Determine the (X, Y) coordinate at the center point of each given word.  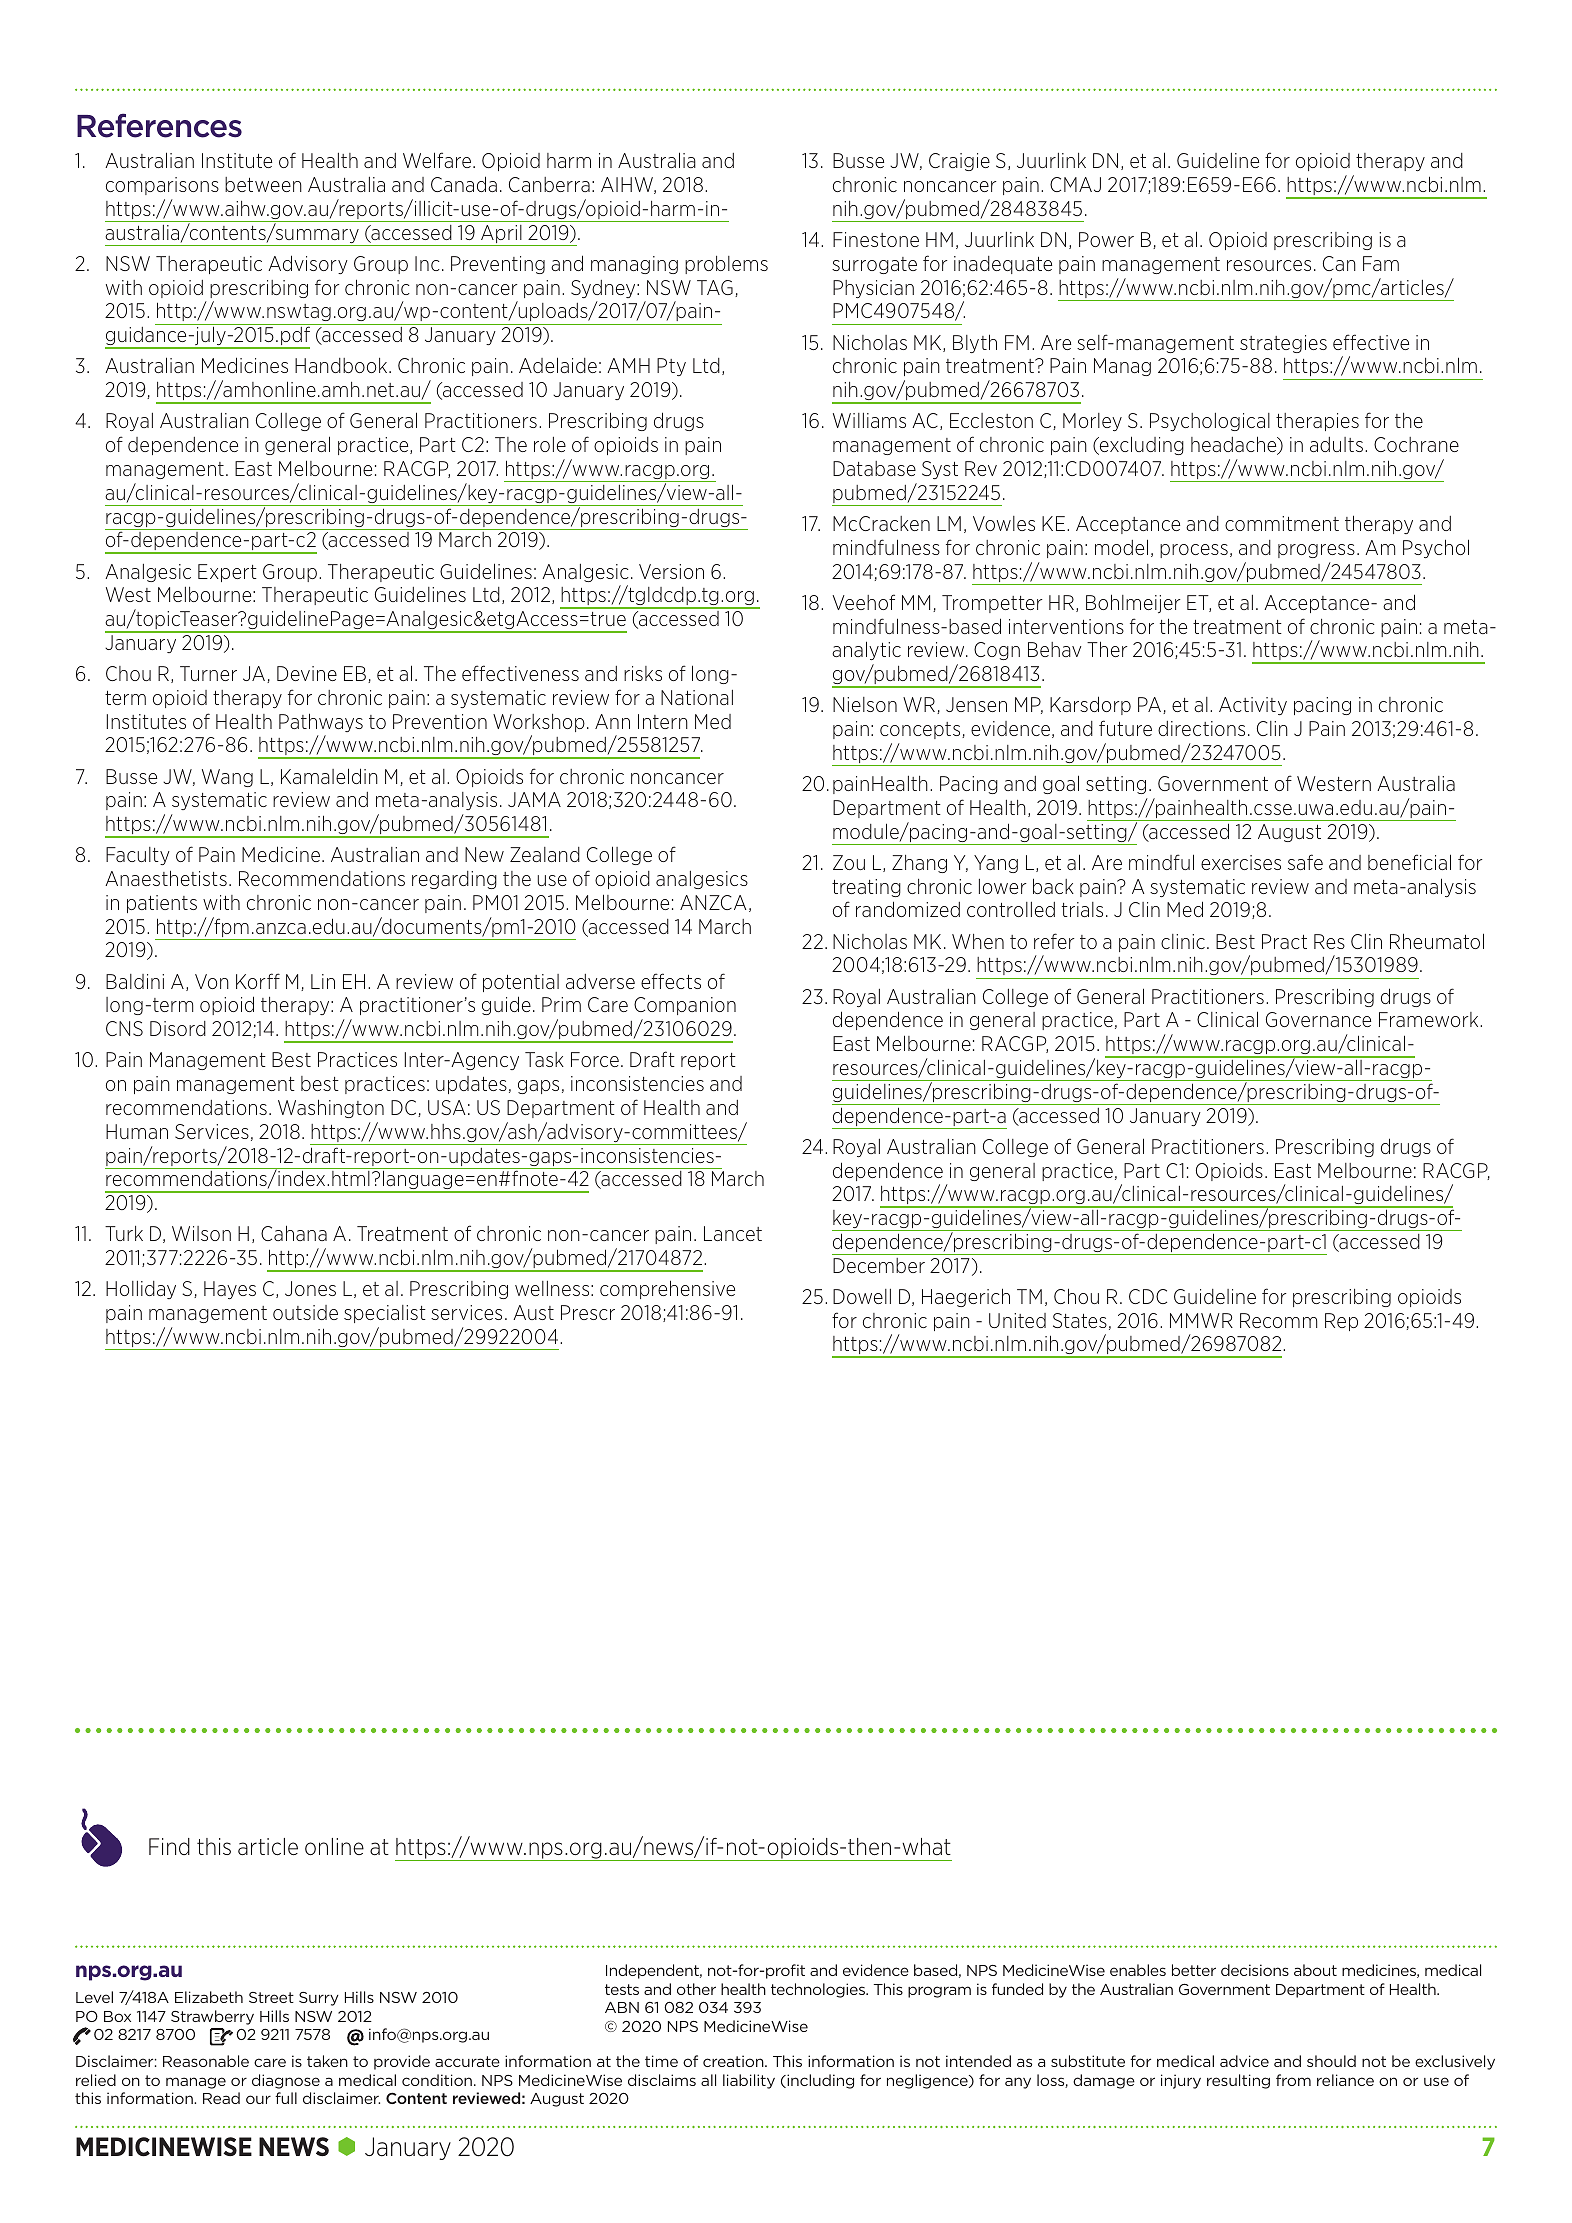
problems (726, 265)
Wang (227, 778)
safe (1305, 862)
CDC (1148, 1296)
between (263, 184)
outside (305, 1312)
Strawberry (212, 2017)
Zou (849, 862)
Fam (1381, 263)
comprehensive (667, 1289)
